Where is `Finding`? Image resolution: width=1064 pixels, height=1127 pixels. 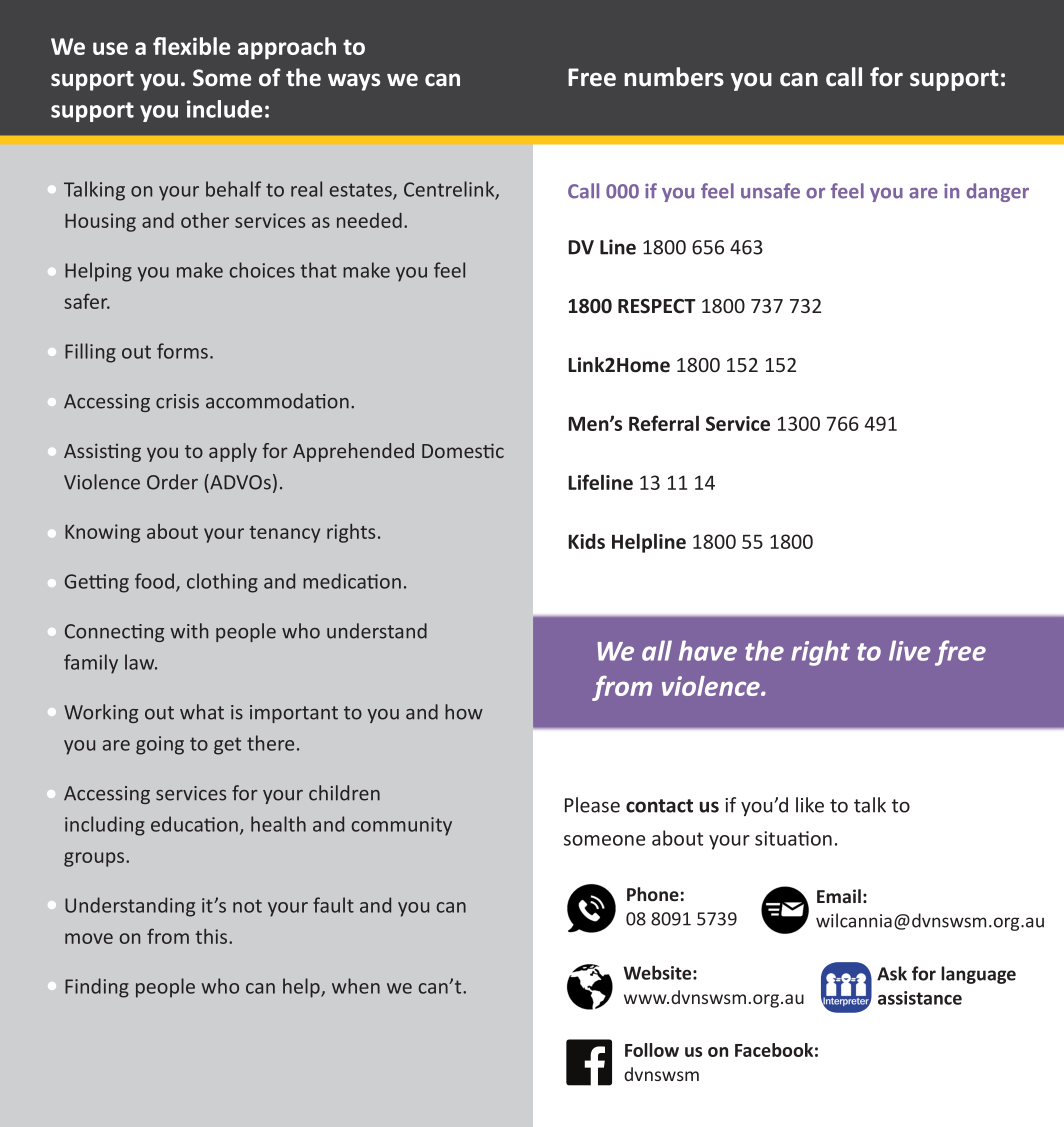 Finding is located at coordinates (97, 988).
